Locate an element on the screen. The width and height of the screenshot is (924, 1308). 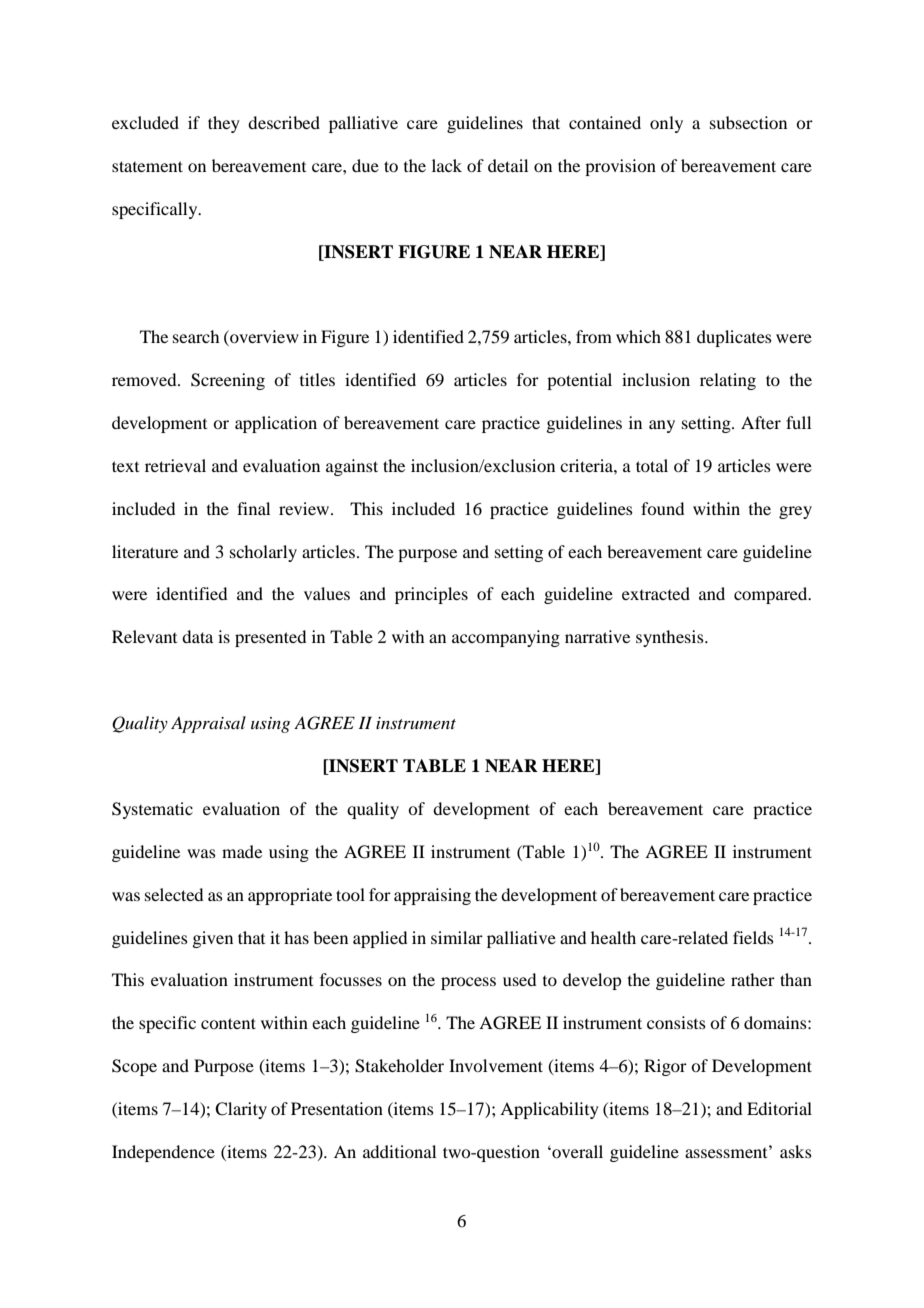
additional is located at coordinates (399, 1151).
